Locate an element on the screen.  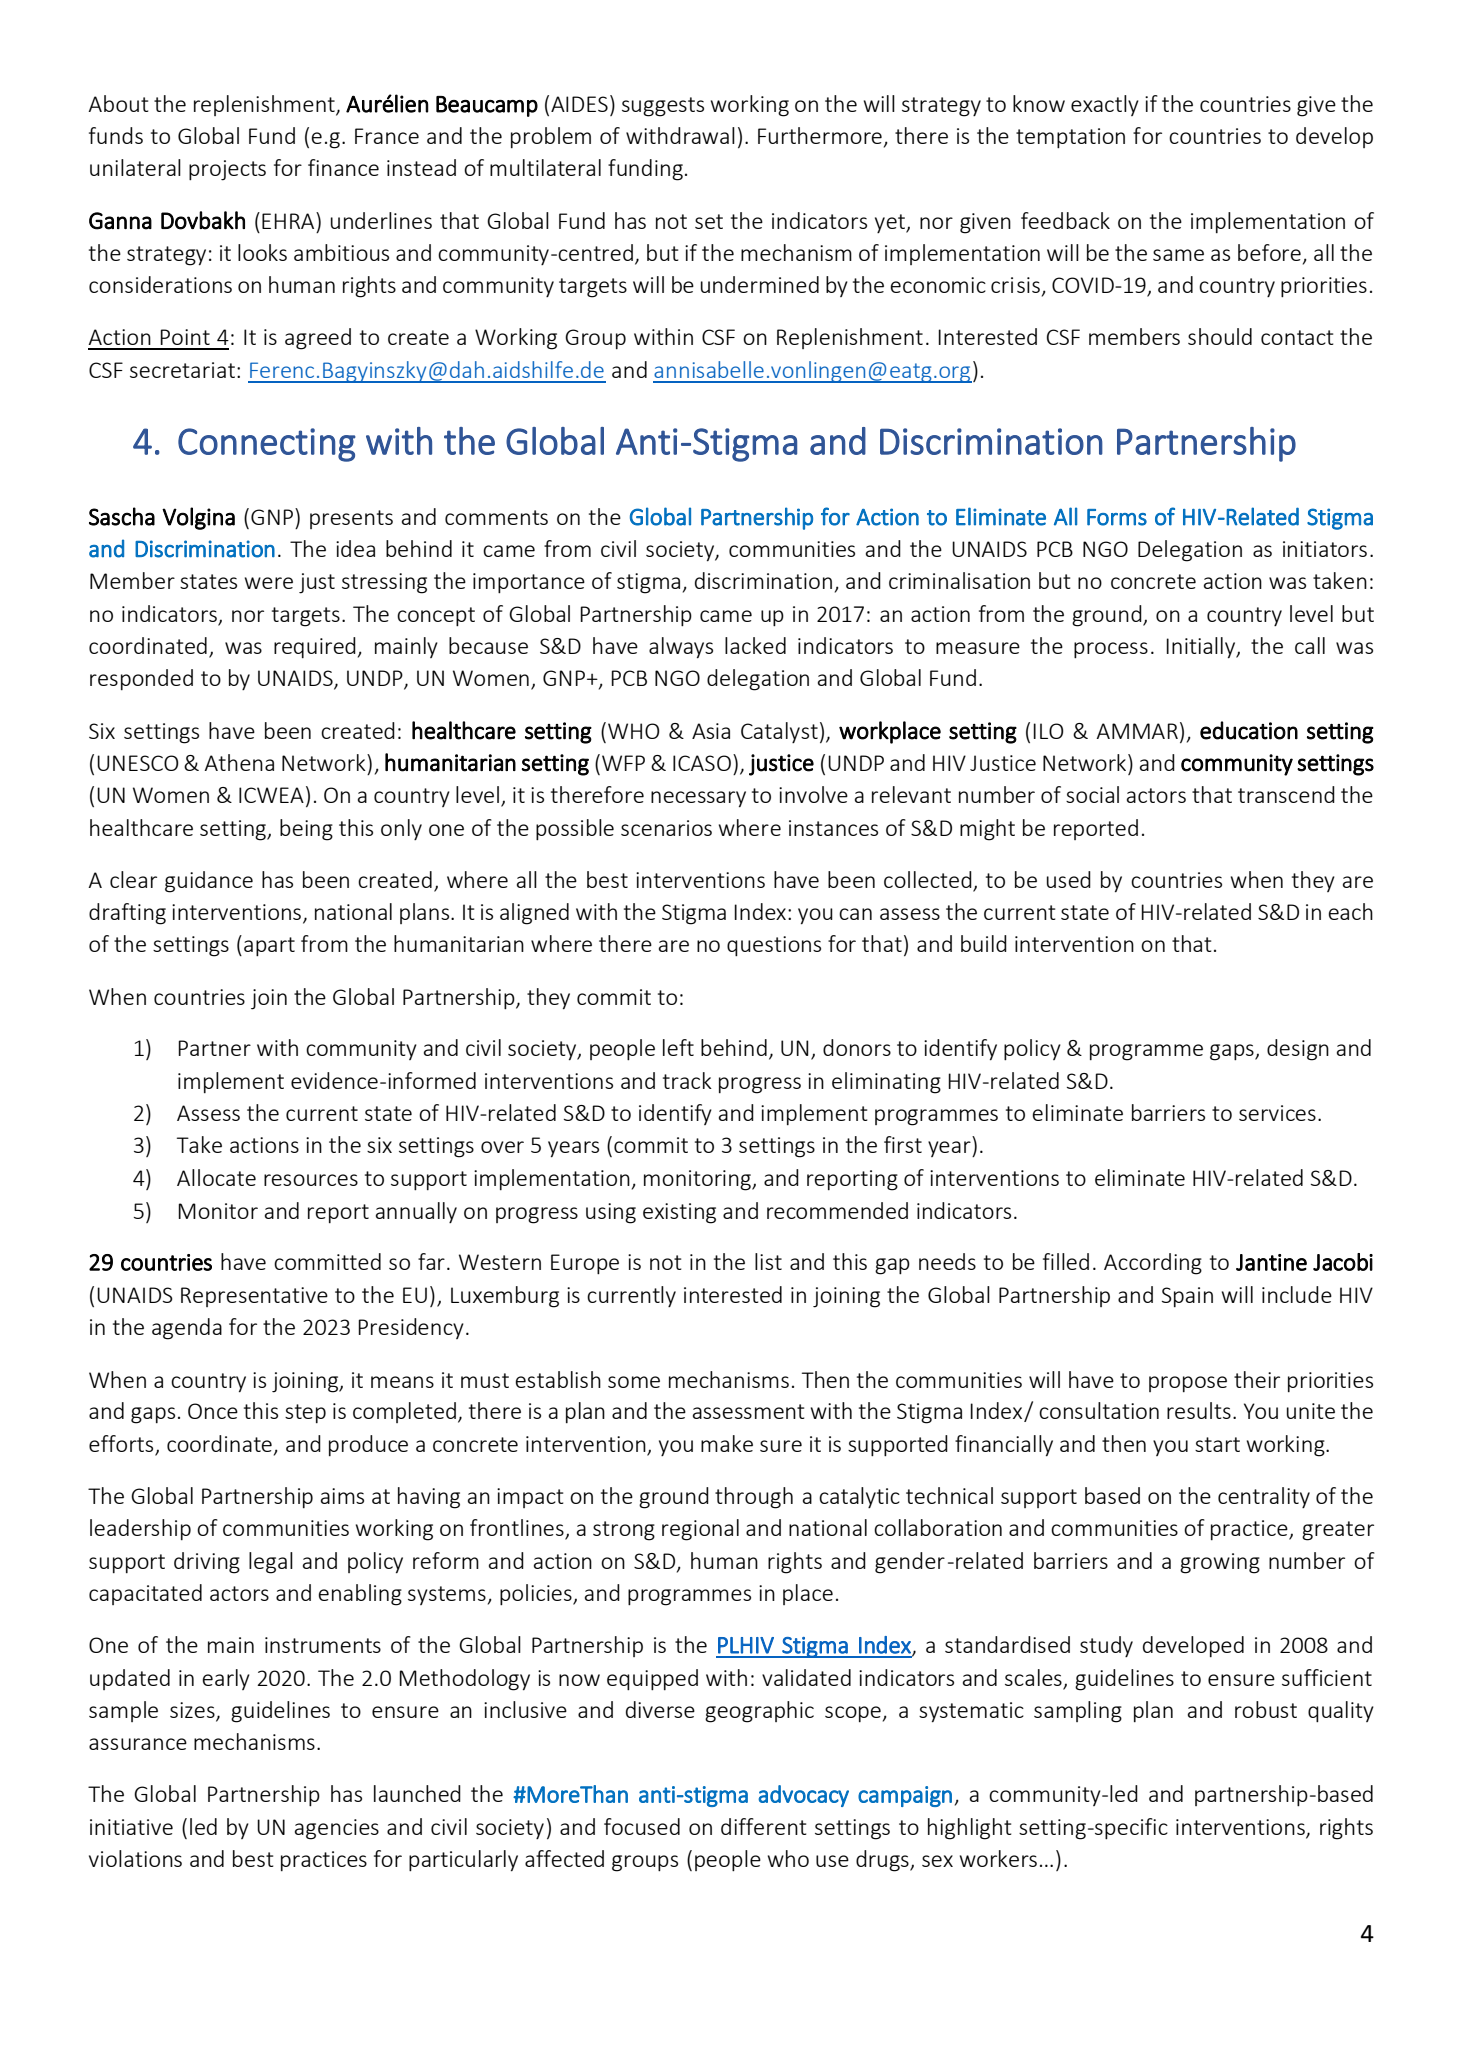
different is located at coordinates (763, 1826).
